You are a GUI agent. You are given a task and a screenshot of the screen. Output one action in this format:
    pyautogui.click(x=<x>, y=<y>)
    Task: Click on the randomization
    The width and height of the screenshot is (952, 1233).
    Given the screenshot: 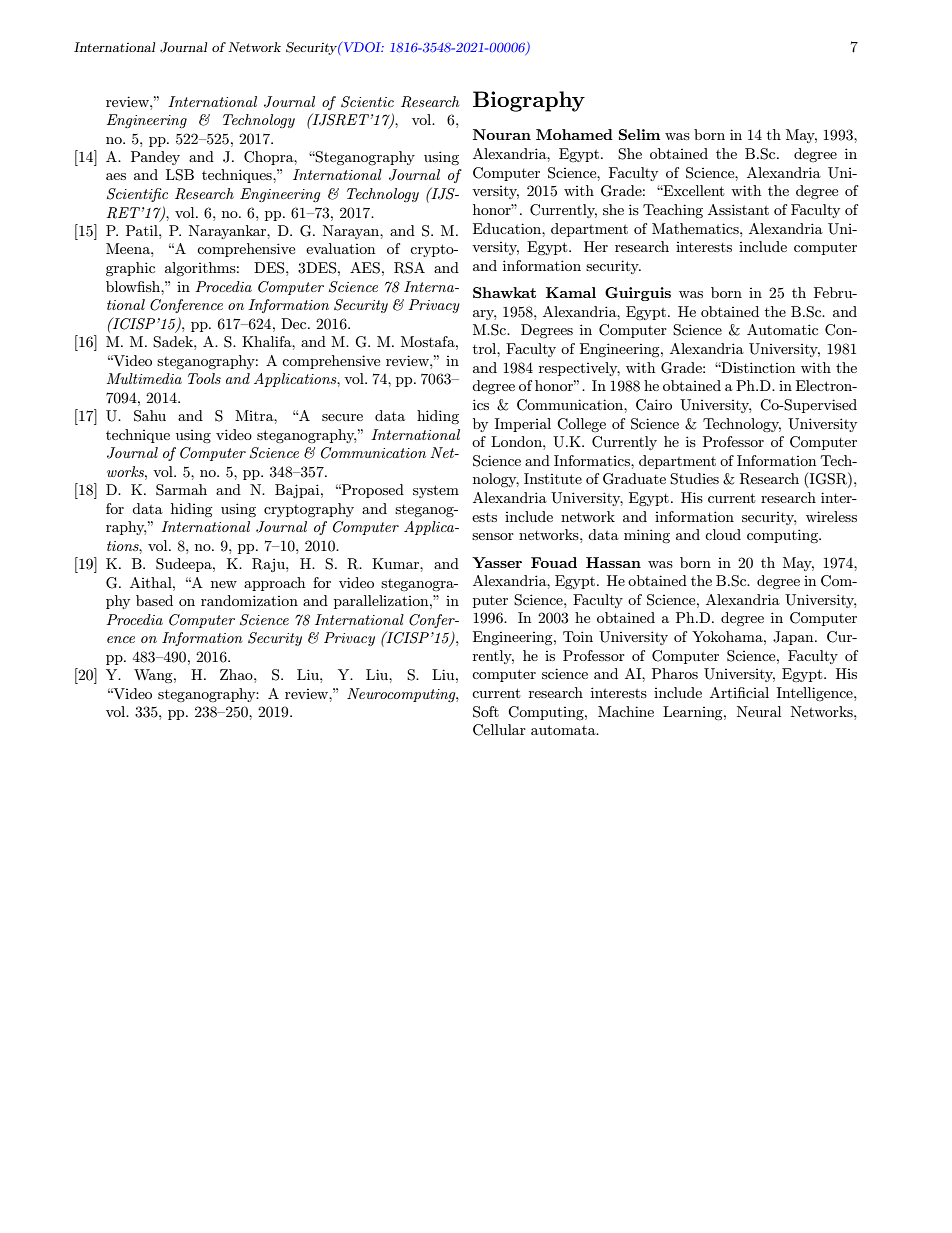 What is the action you would take?
    pyautogui.click(x=249, y=600)
